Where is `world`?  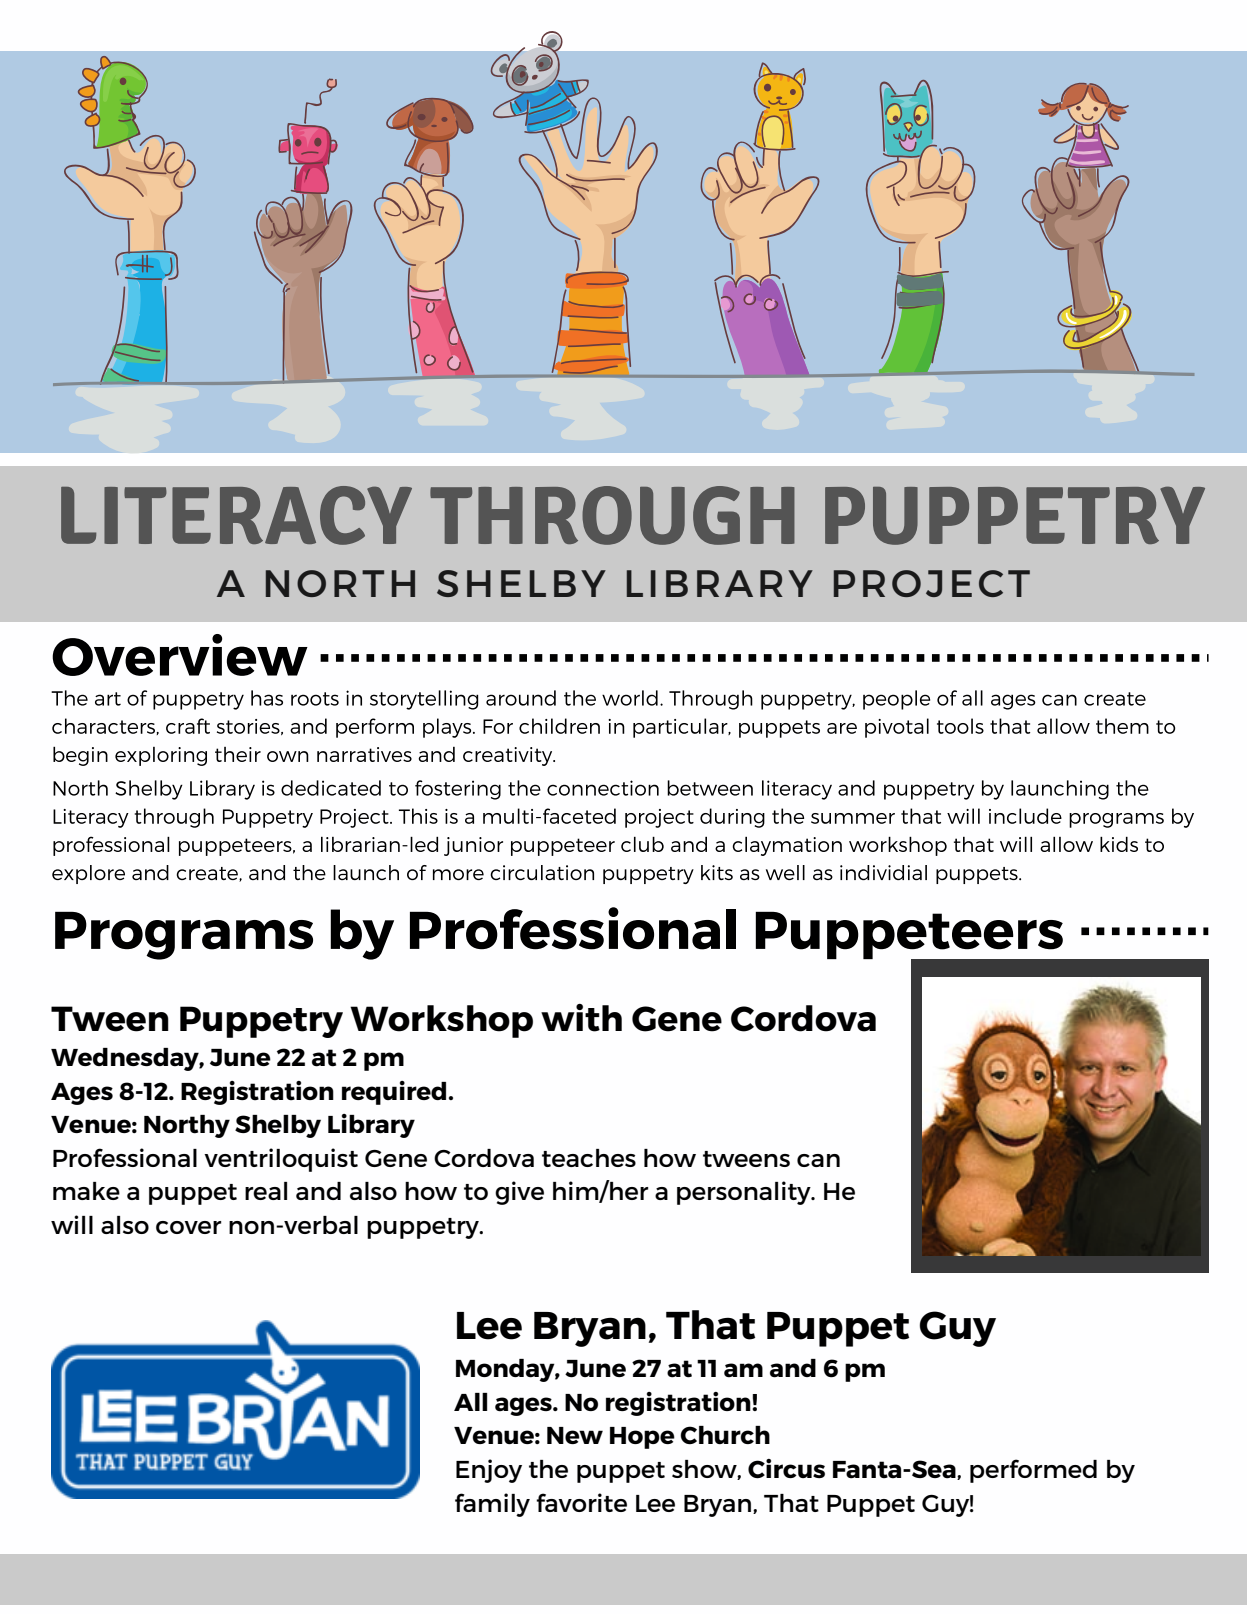
world is located at coordinates (630, 698).
